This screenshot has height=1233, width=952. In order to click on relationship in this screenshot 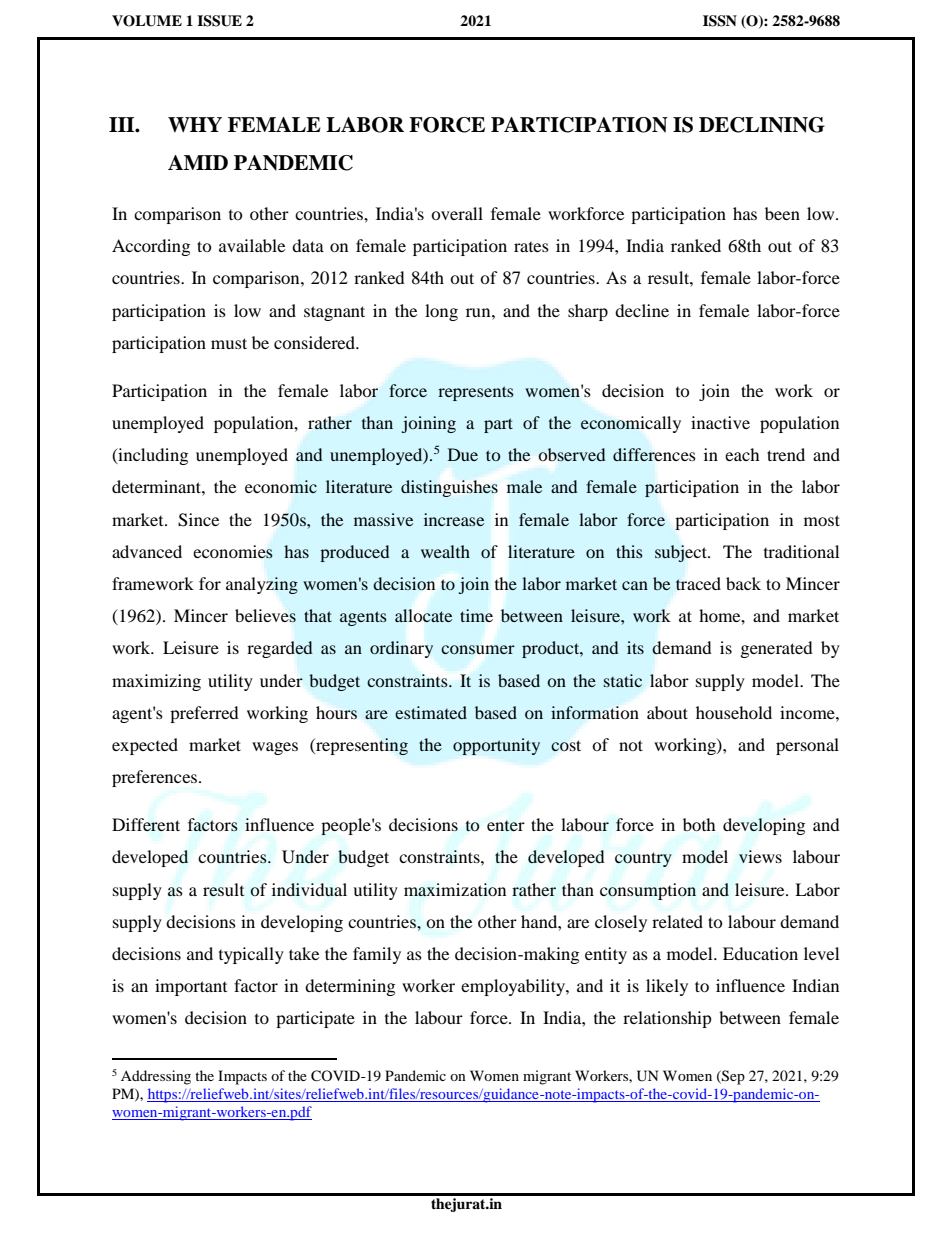, I will do `click(667, 1019)`.
